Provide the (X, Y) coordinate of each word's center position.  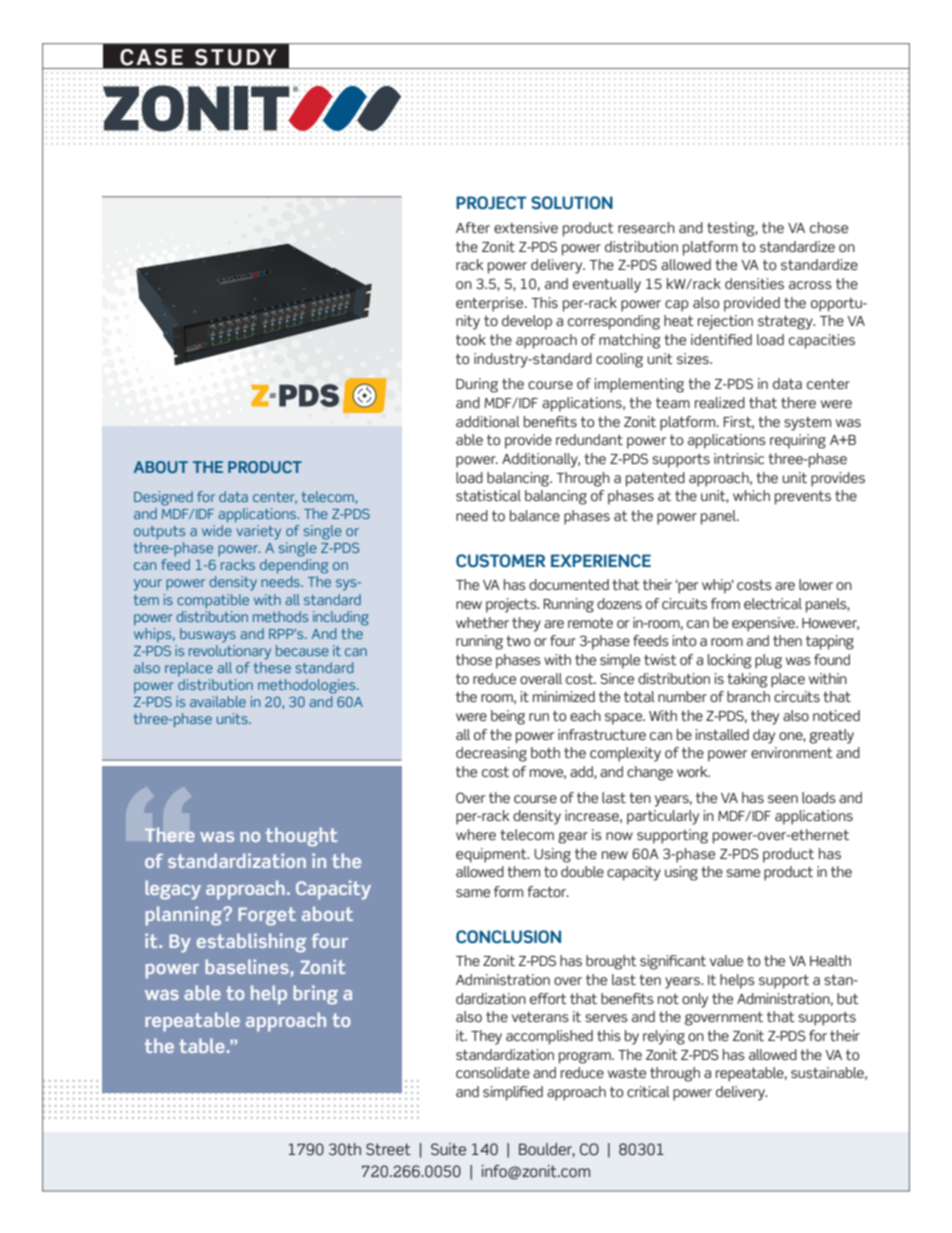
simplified (513, 1093)
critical (648, 1091)
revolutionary (230, 652)
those (474, 660)
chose (829, 228)
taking (747, 680)
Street (388, 1149)
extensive (526, 228)
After (473, 227)
